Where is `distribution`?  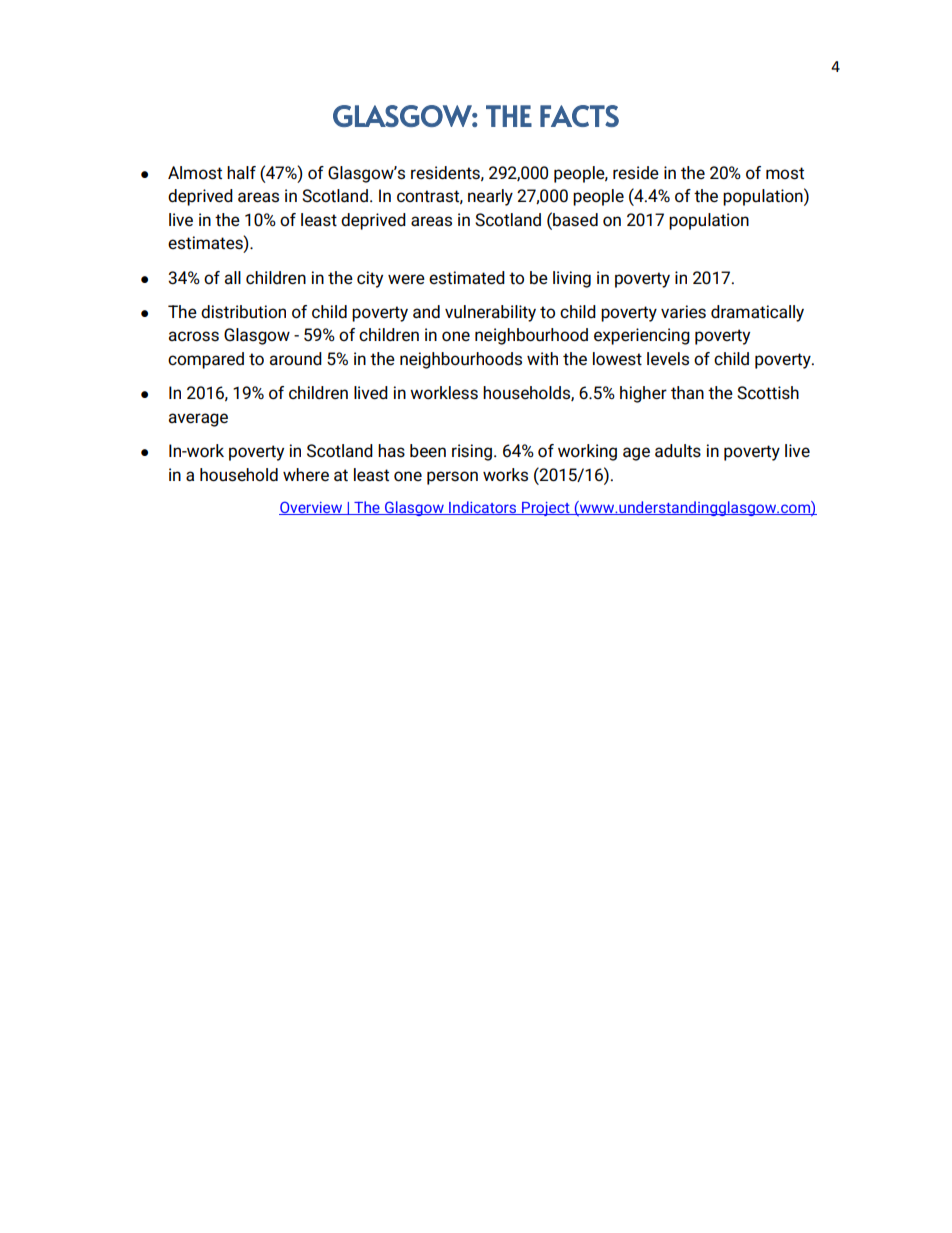 distribution is located at coordinates (243, 312).
